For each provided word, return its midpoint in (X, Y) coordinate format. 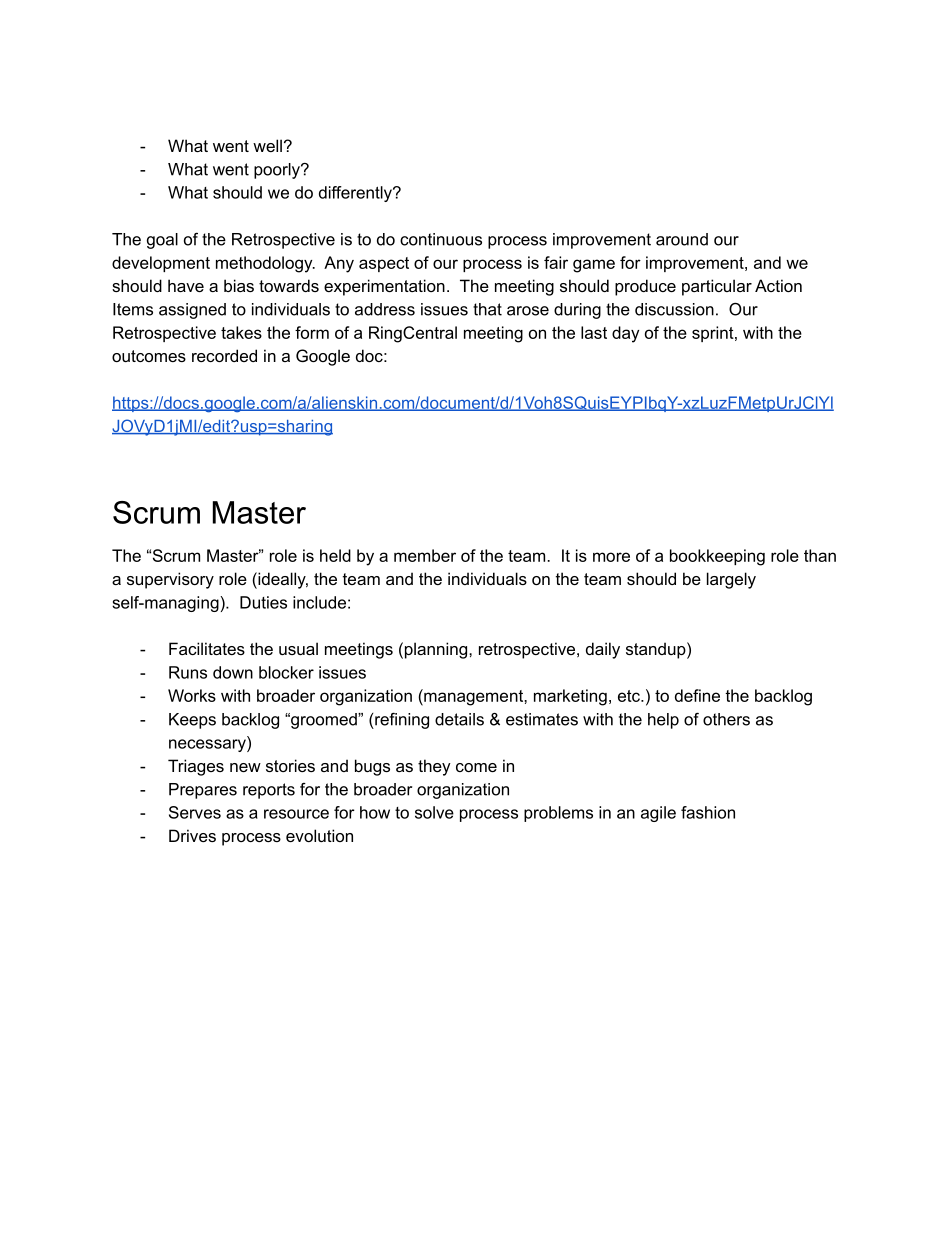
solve (434, 812)
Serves (195, 812)
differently (356, 194)
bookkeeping (717, 557)
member (425, 555)
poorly (278, 171)
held (335, 555)
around (682, 239)
